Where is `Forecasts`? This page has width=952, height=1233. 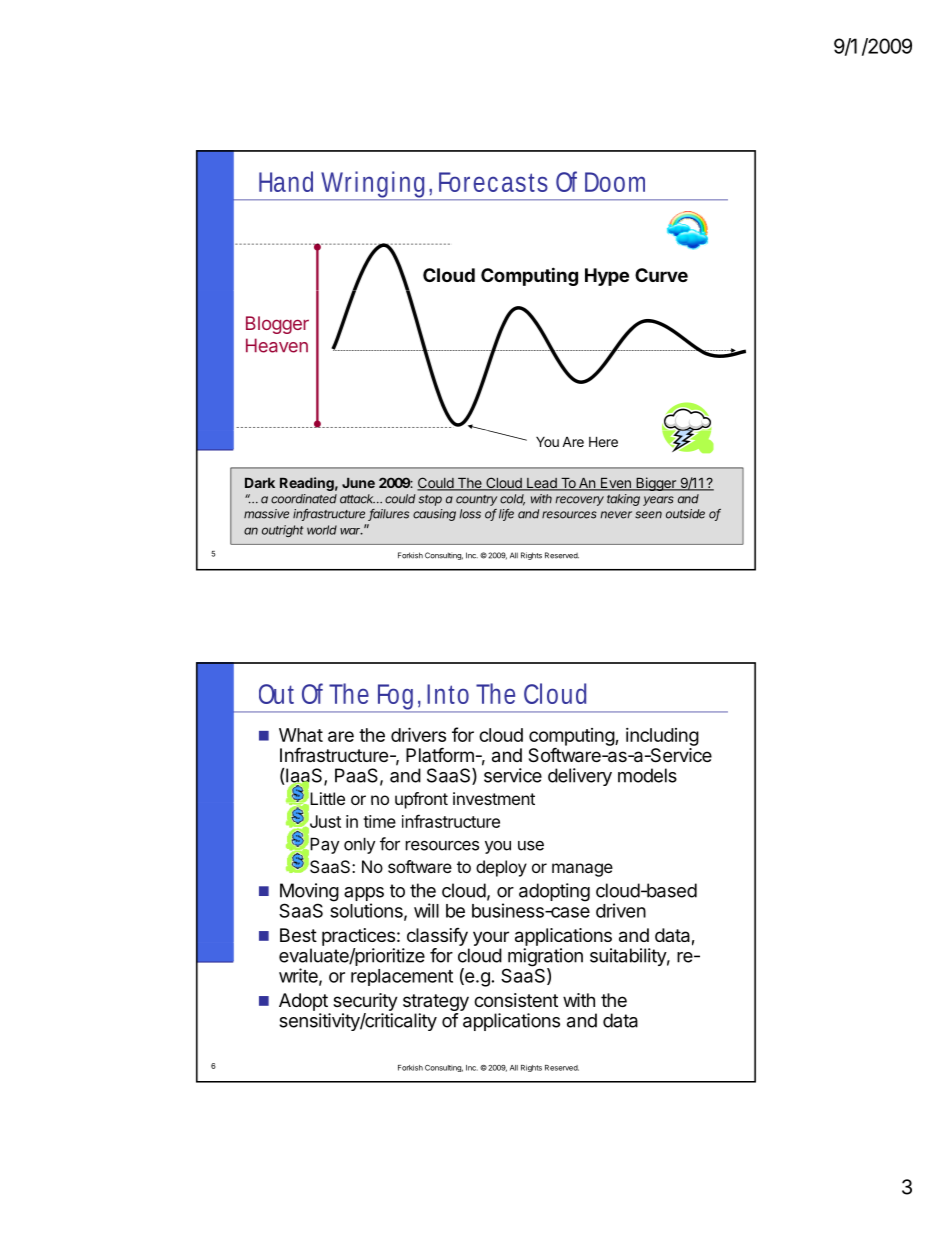 Forecasts is located at coordinates (493, 182).
